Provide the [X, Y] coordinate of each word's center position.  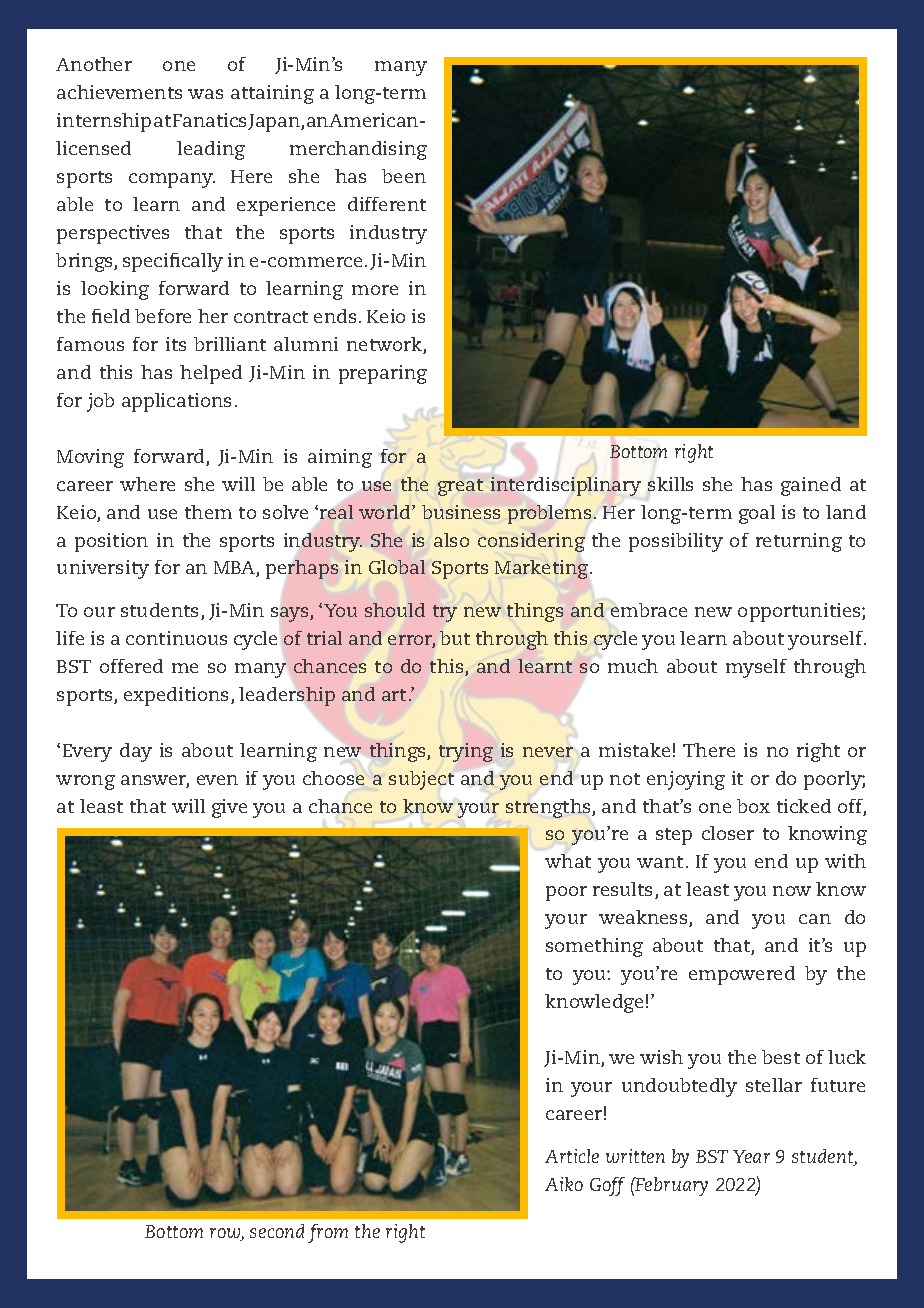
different [387, 204]
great [460, 487]
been [404, 176]
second [277, 1231]
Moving [90, 458]
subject [421, 780]
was [205, 94]
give [229, 808]
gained [811, 486]
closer [728, 833]
